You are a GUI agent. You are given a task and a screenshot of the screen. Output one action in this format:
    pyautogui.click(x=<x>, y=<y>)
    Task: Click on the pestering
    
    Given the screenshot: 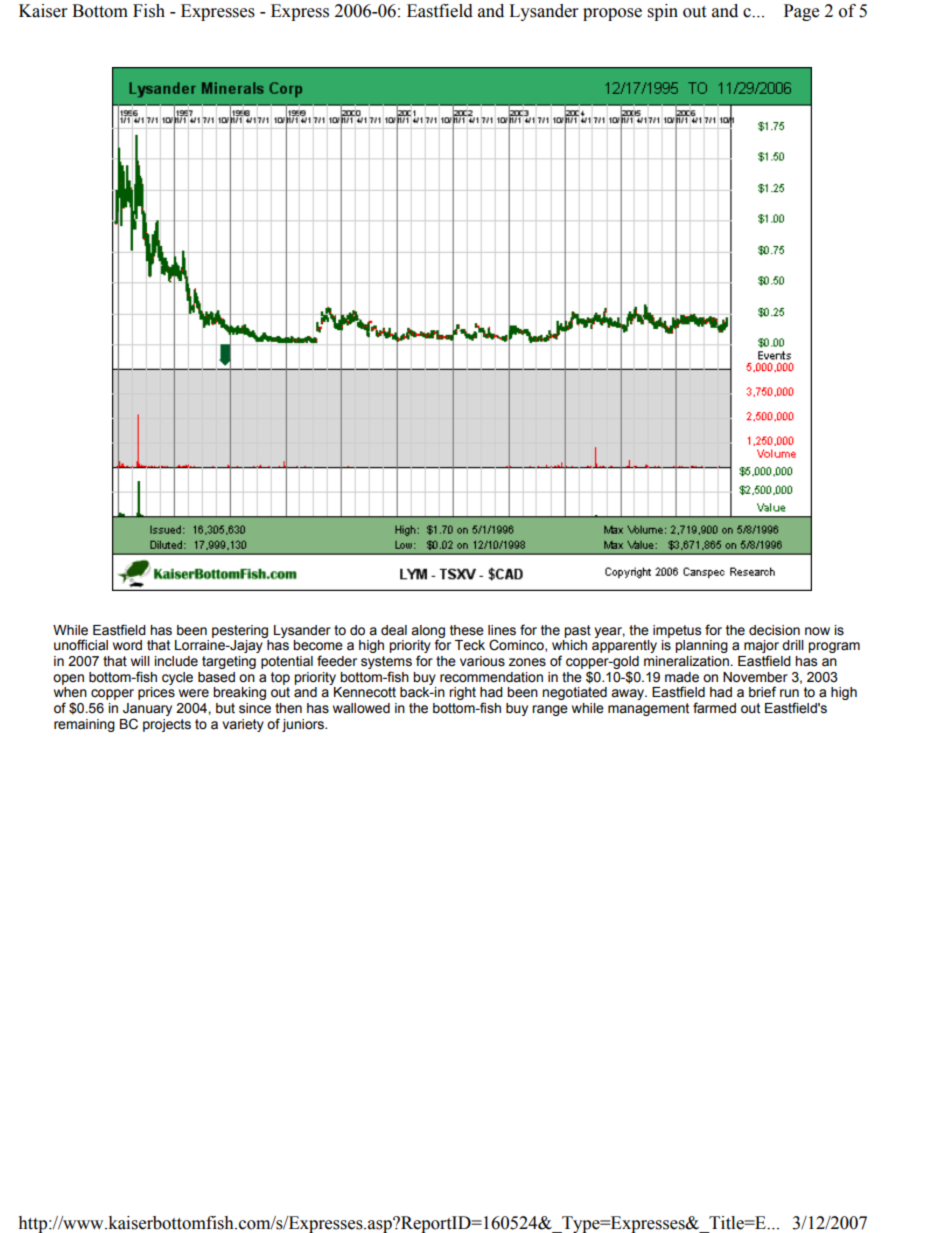 What is the action you would take?
    pyautogui.click(x=240, y=631)
